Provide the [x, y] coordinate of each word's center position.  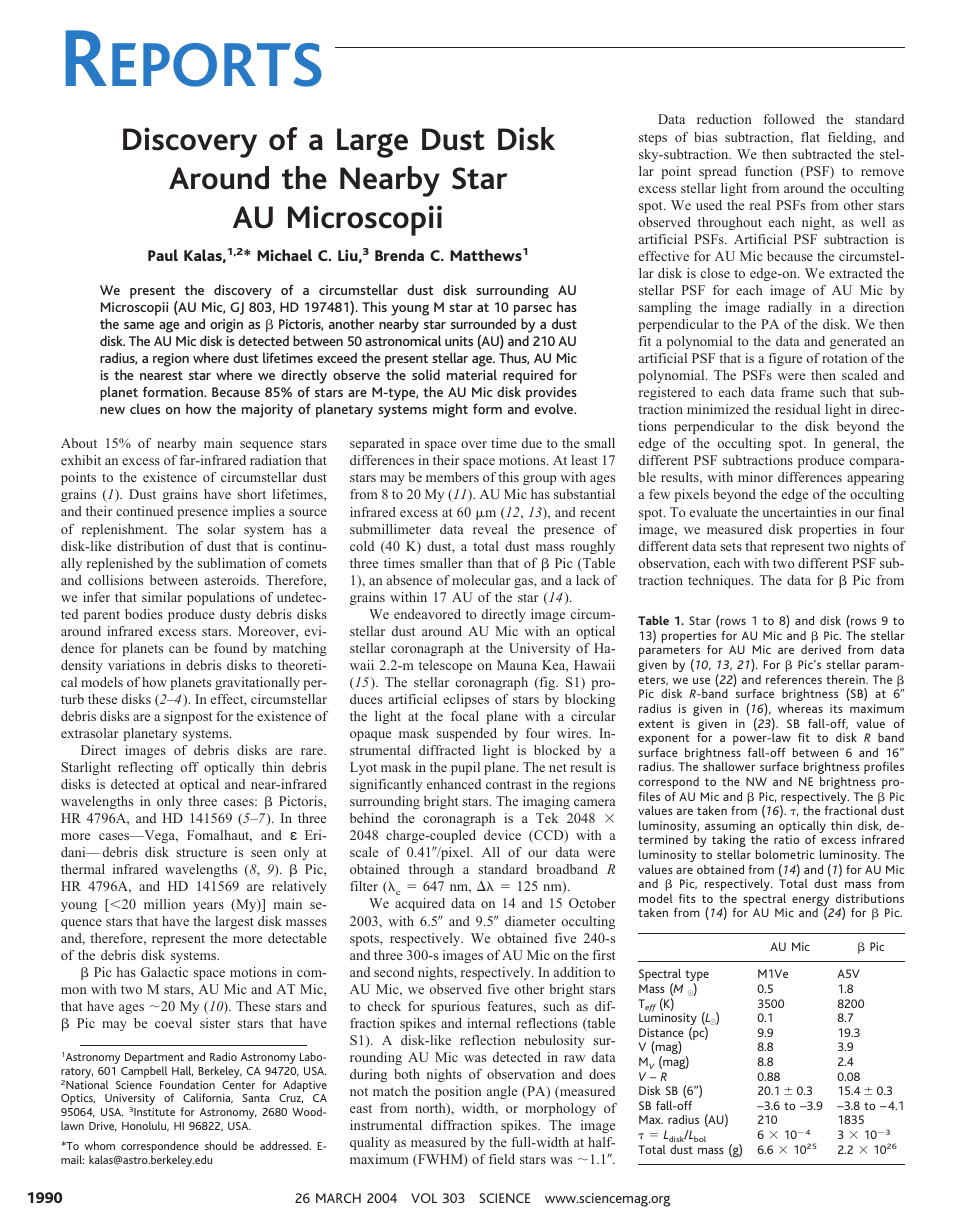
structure [201, 852]
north [431, 1109]
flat [810, 137]
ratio [786, 839]
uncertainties [799, 512]
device [502, 835]
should [221, 1145]
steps [653, 139]
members [452, 477]
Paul [163, 255]
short [251, 494]
